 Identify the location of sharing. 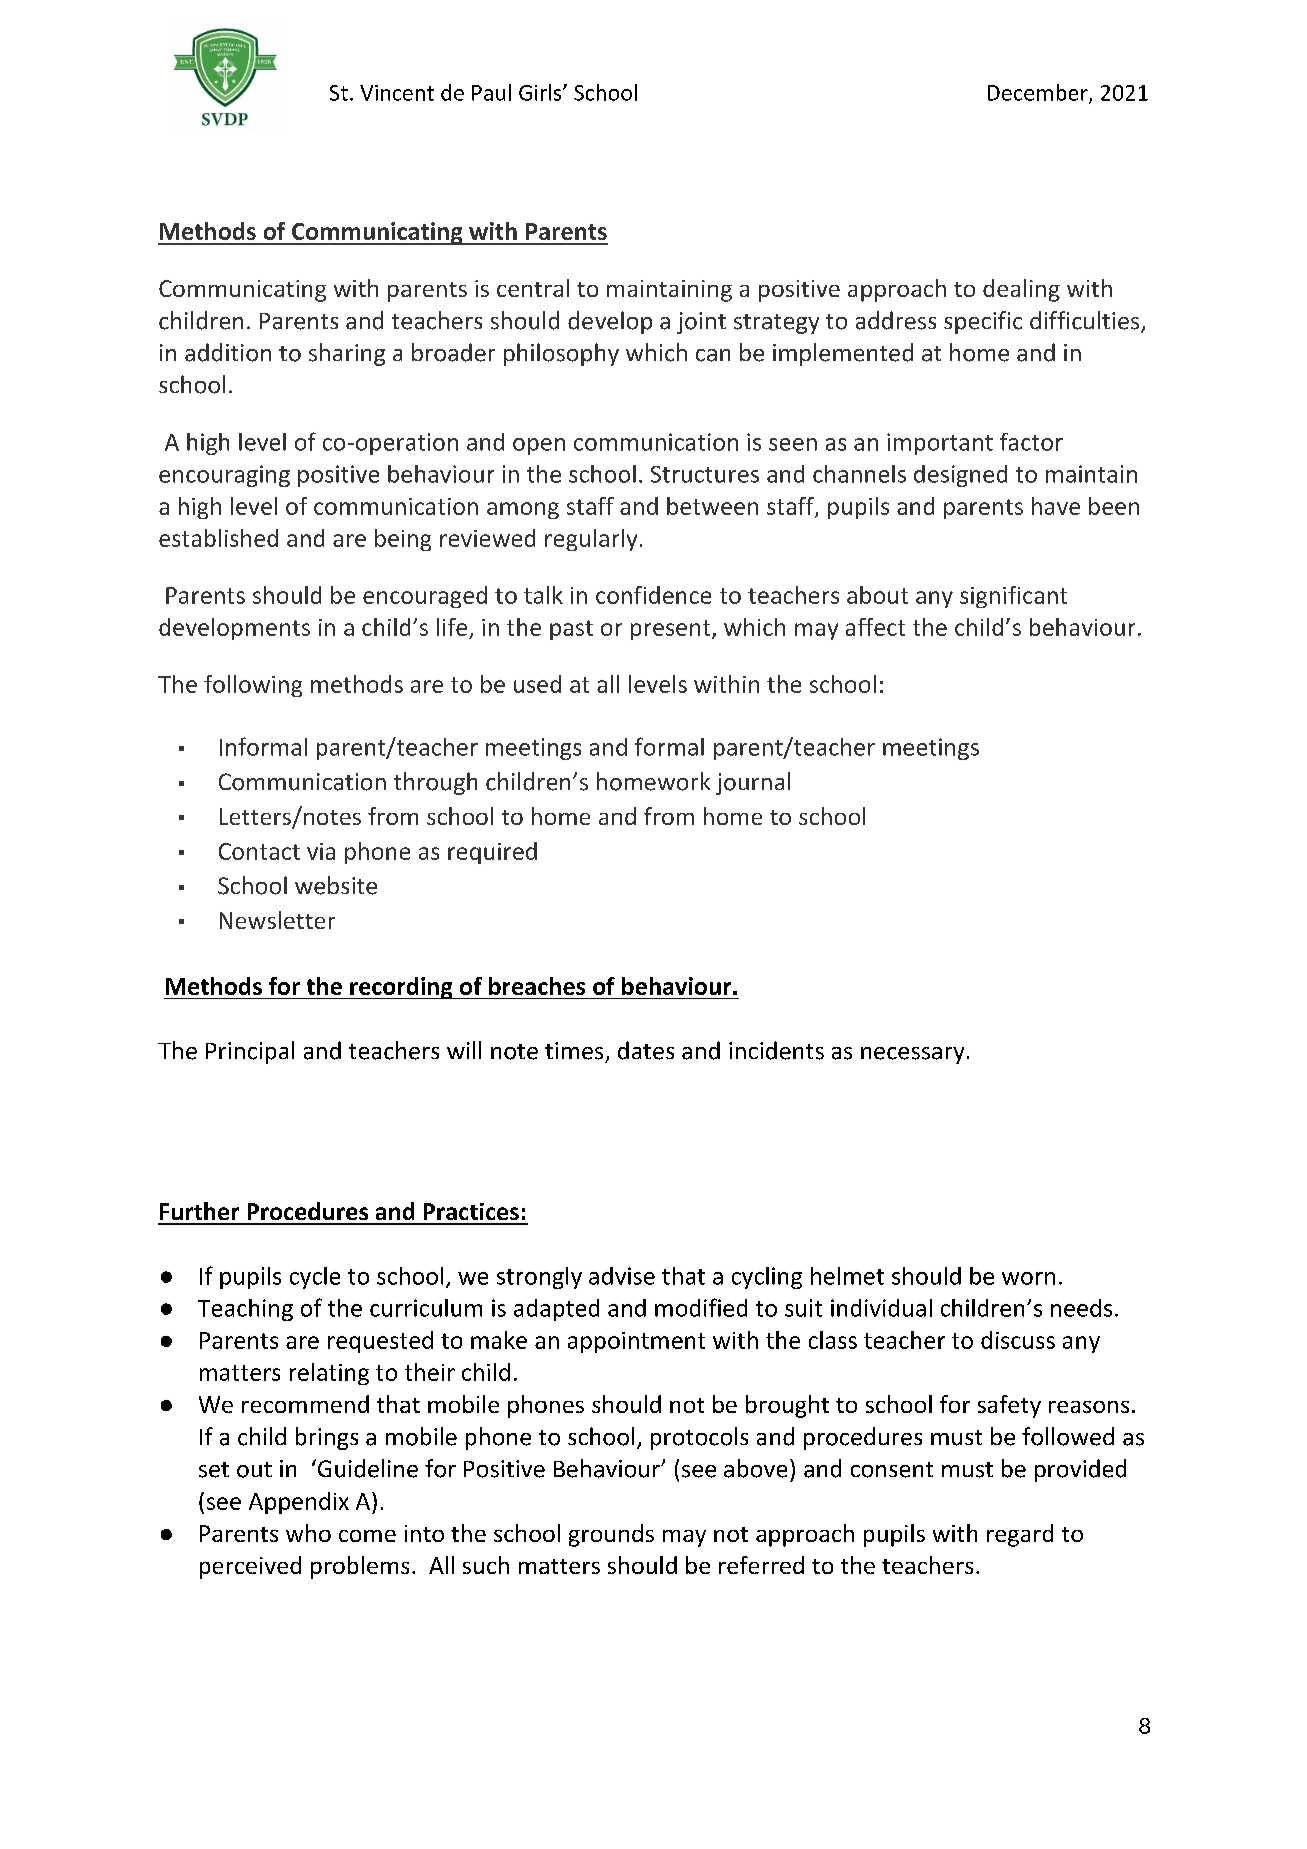
(347, 354).
